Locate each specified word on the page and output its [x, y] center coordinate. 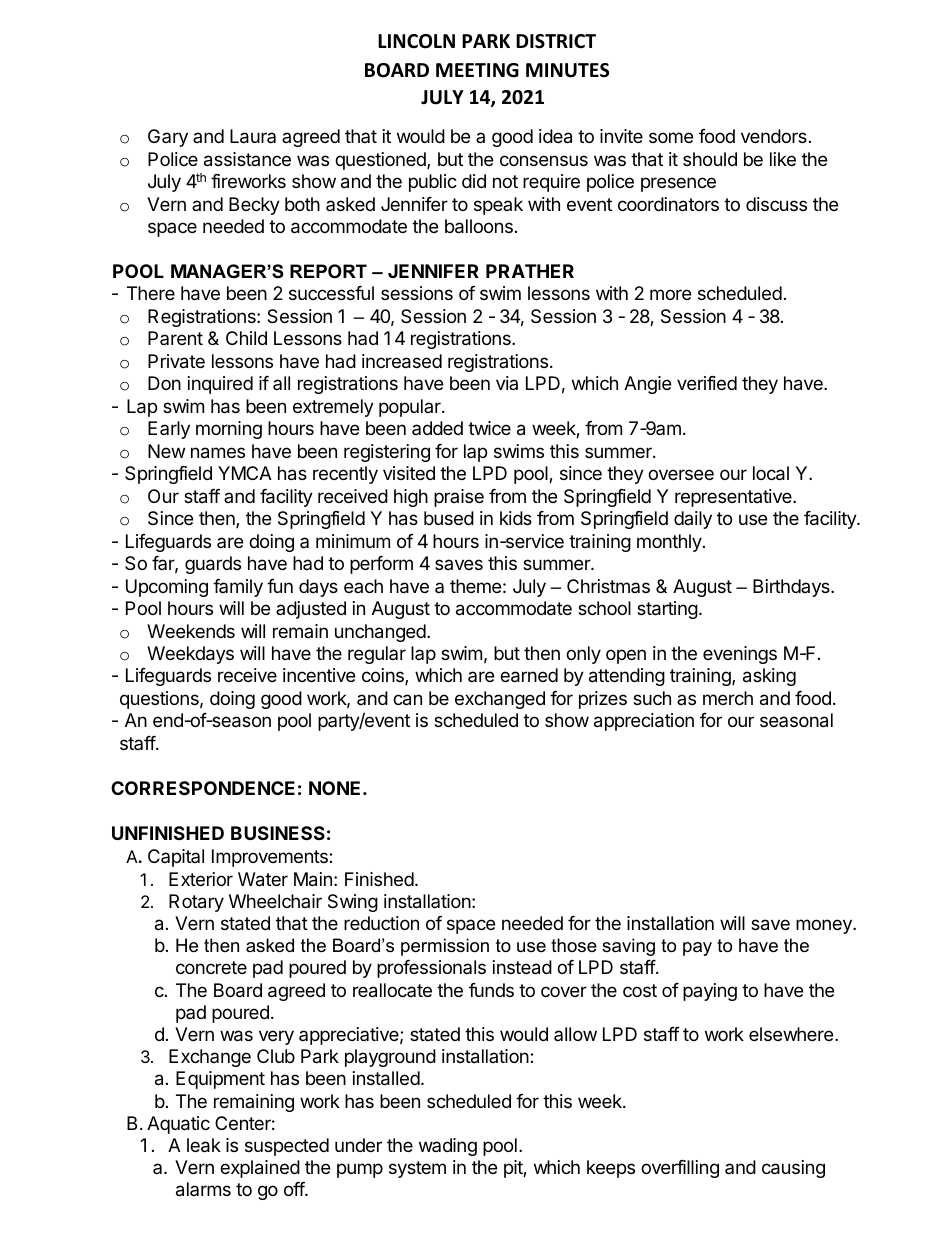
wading [448, 1147]
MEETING [477, 70]
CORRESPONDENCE [203, 788]
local [771, 473]
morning [229, 430]
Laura [253, 136]
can [407, 700]
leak [204, 1145]
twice [489, 428]
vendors [774, 136]
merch [728, 698]
